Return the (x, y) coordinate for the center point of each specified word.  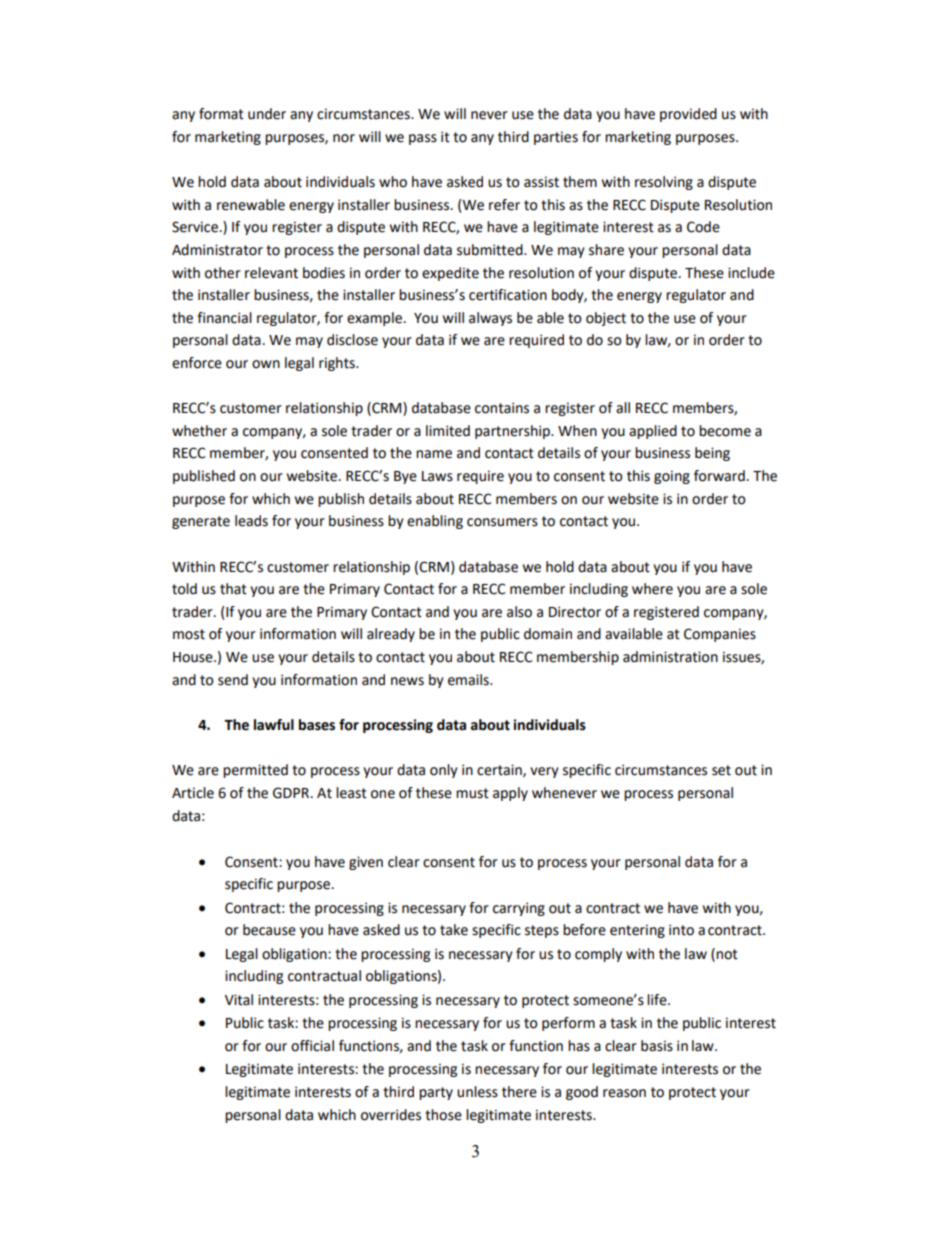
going (672, 477)
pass (423, 139)
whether (199, 431)
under (267, 114)
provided (688, 115)
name (434, 454)
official (312, 1046)
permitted (255, 771)
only (444, 771)
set (721, 770)
